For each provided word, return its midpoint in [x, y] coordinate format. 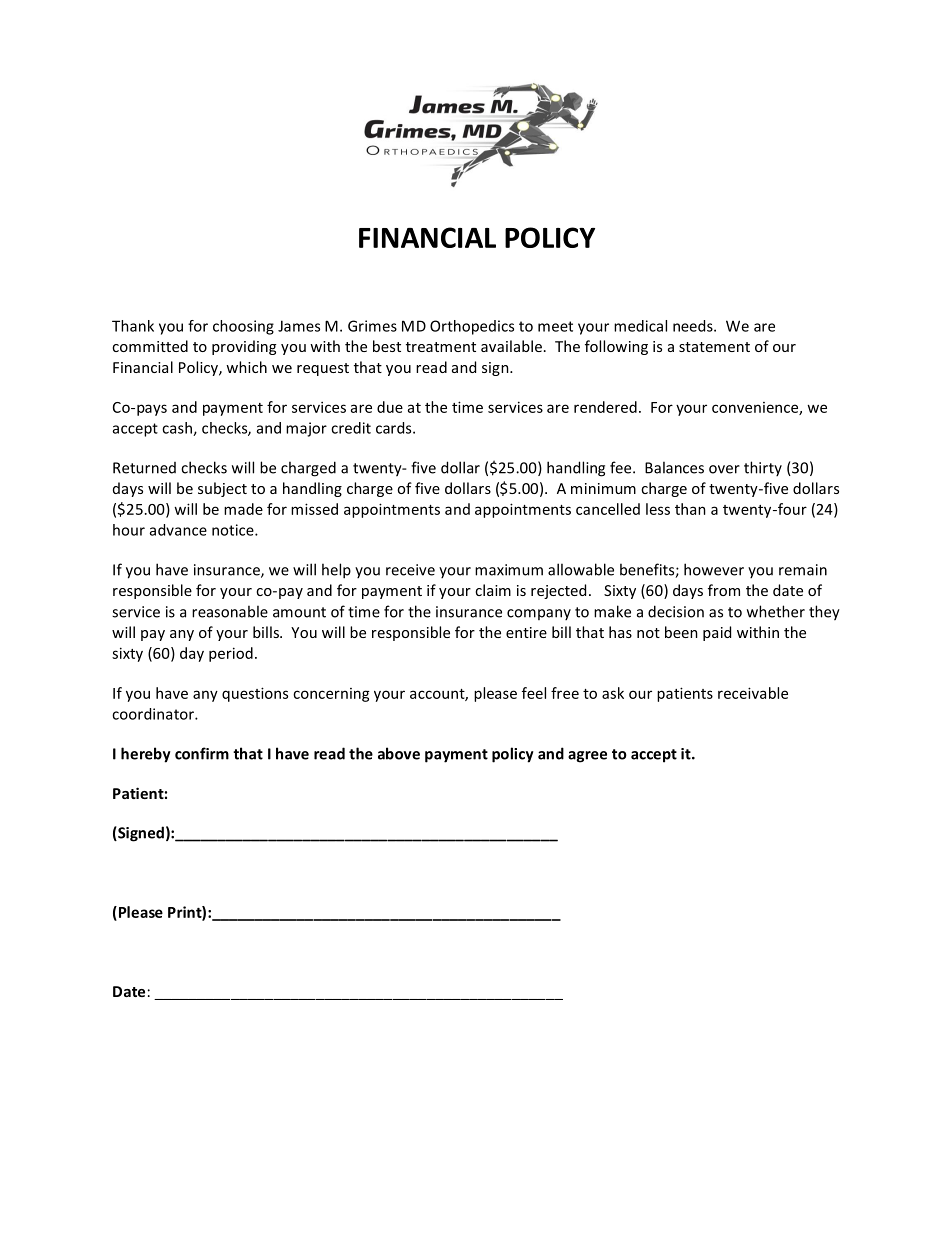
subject [222, 489]
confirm [202, 753]
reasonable [230, 611]
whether [776, 611]
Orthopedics [472, 327]
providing [244, 347]
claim [493, 590]
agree [587, 757]
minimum [603, 488]
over [724, 469]
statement [714, 347]
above [399, 753]
